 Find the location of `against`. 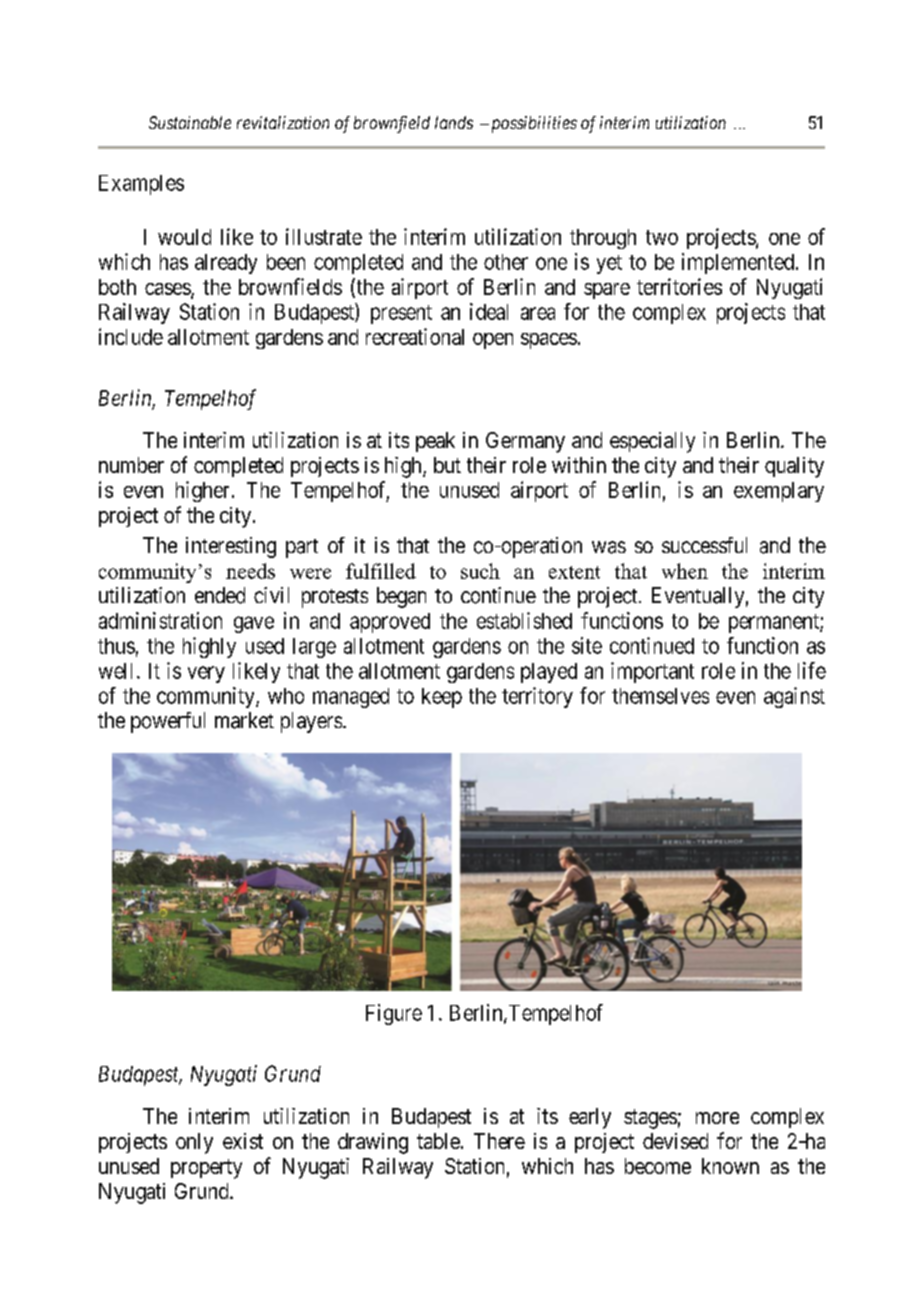

against is located at coordinates (794, 697).
